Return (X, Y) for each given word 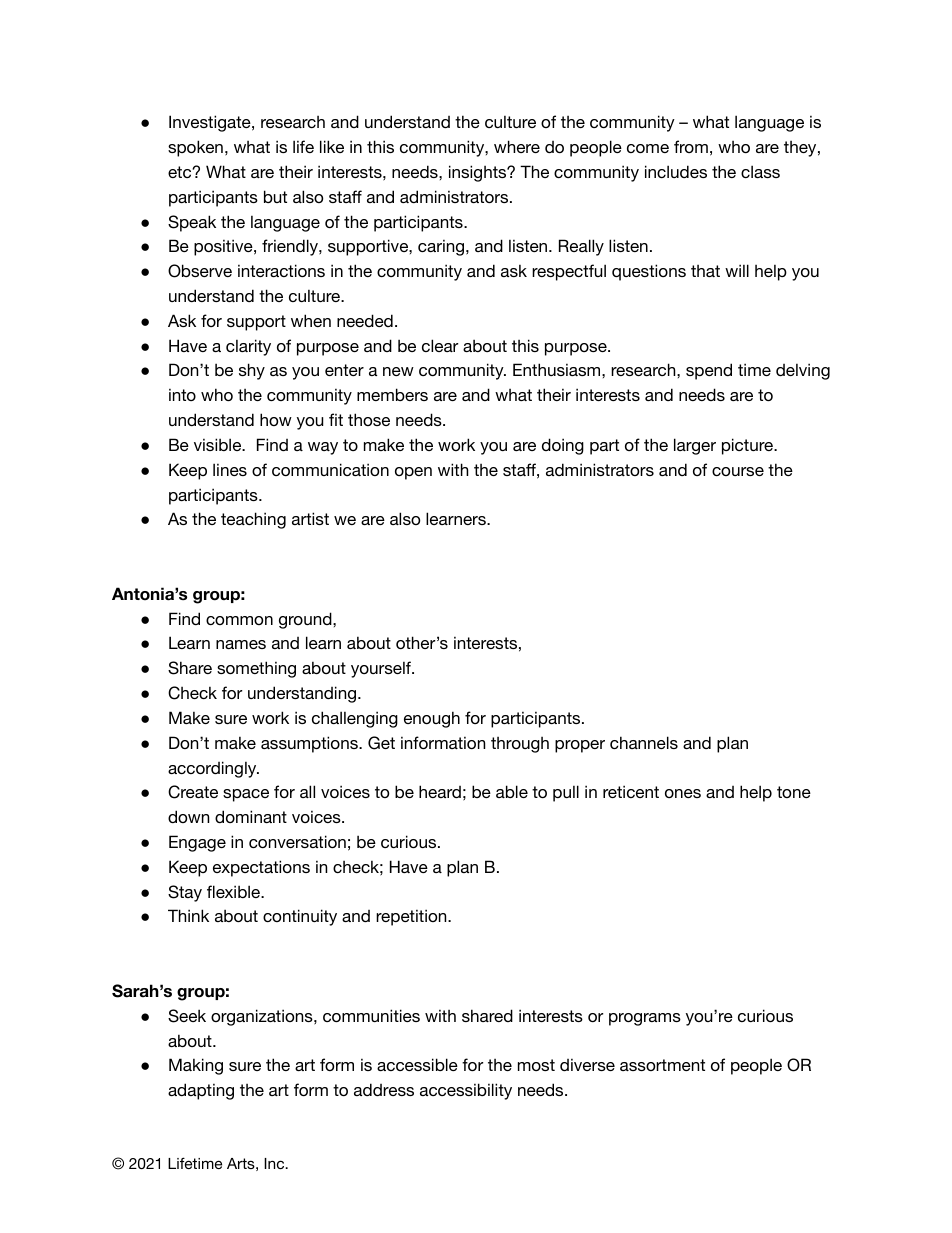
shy (252, 371)
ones (683, 793)
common (239, 620)
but (275, 196)
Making (196, 1066)
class (760, 171)
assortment (662, 1065)
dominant (251, 816)
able (512, 791)
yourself (382, 669)
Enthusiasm (558, 369)
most (536, 1065)
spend (709, 371)
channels (644, 742)
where (517, 146)
